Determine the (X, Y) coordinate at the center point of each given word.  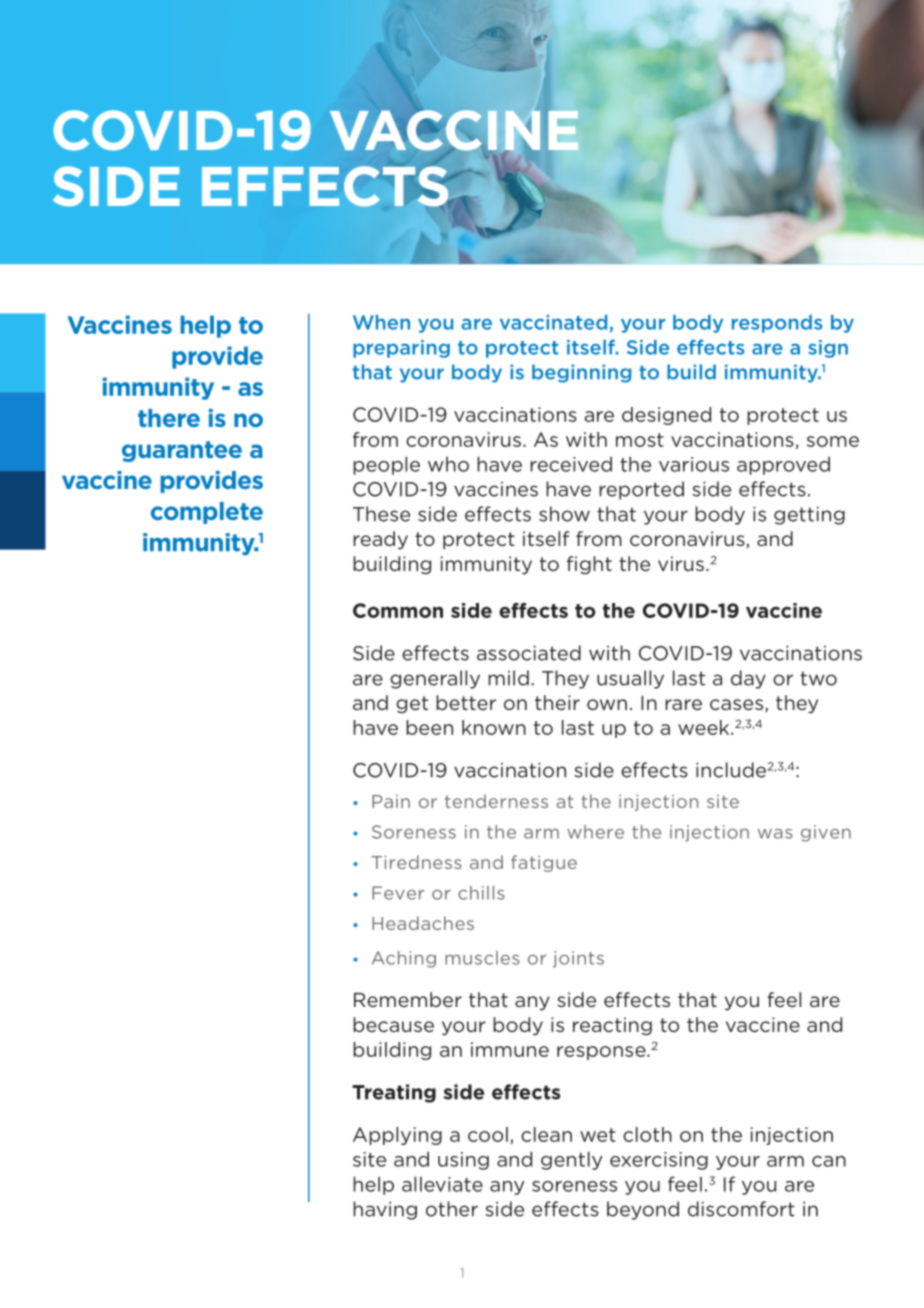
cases (738, 706)
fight (589, 565)
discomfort (741, 1209)
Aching (404, 959)
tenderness (496, 801)
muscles (482, 958)
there (169, 418)
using (463, 1161)
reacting (612, 1026)
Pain (391, 801)
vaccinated (555, 323)
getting (809, 516)
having (385, 1210)
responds (777, 324)
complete (207, 513)
